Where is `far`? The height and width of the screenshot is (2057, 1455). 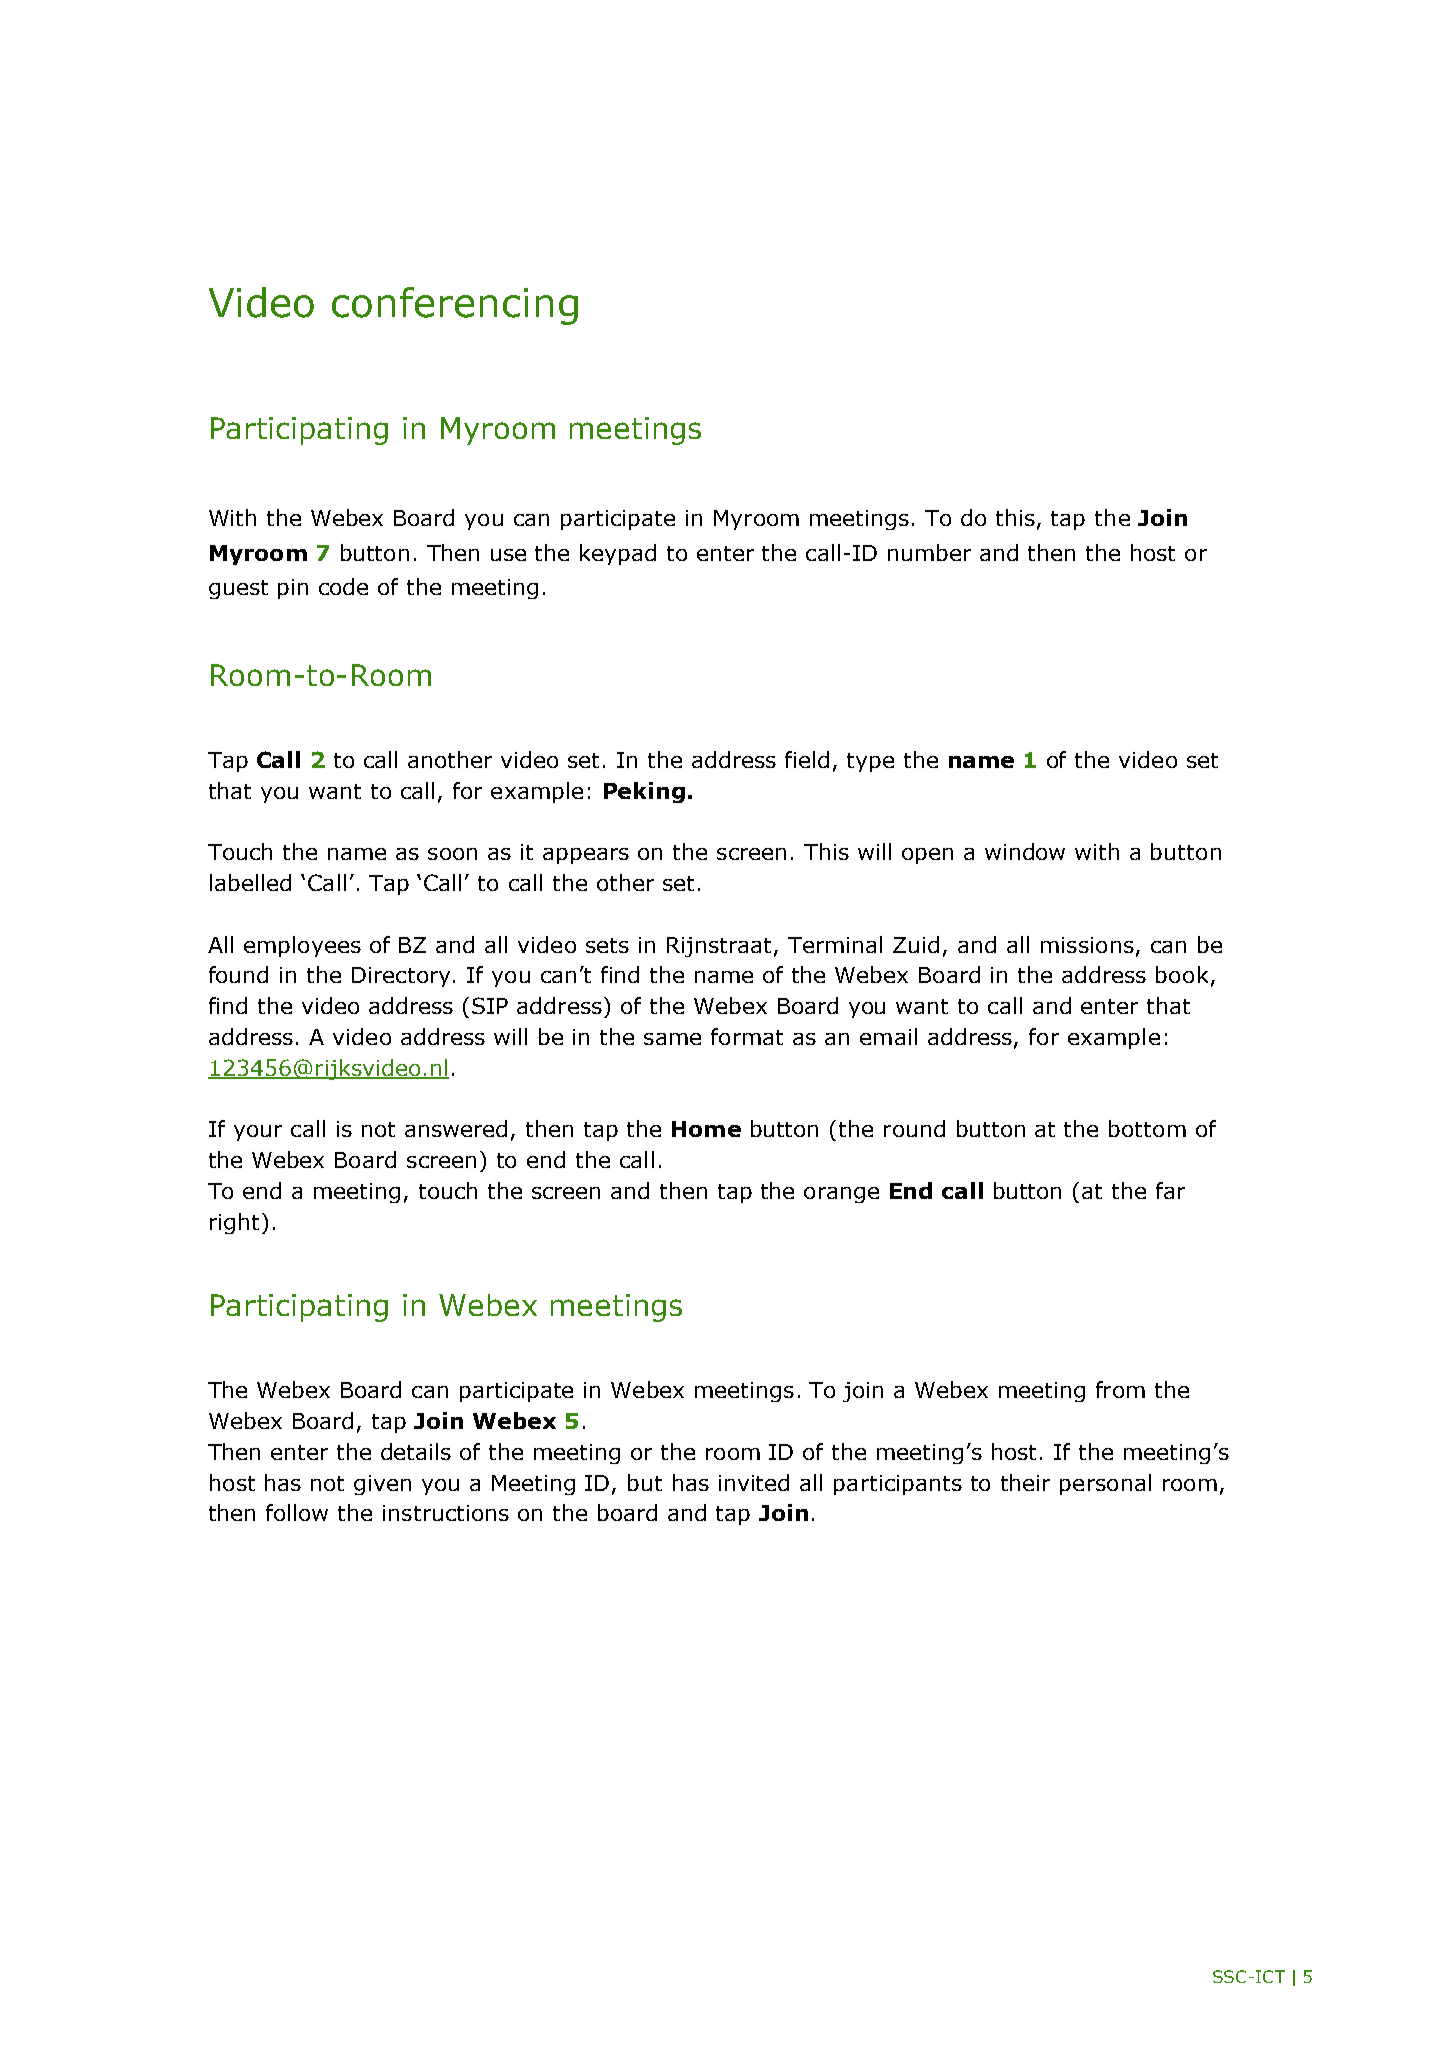 far is located at coordinates (1170, 1190).
